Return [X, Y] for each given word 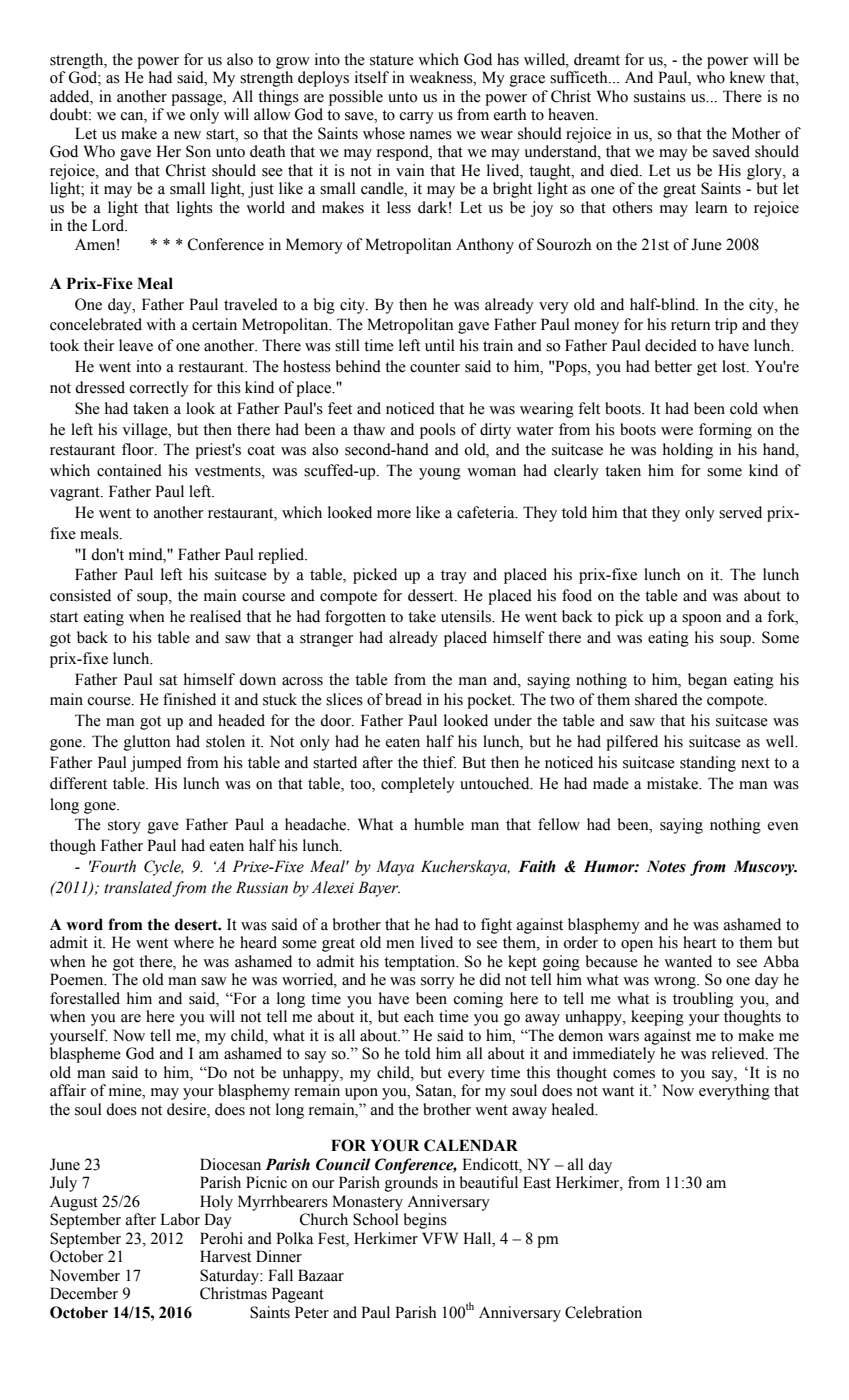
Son [198, 151]
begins [425, 1221]
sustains [660, 96]
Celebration [603, 1312]
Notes [666, 866]
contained [129, 470]
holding [688, 451]
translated [138, 888]
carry [416, 118]
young [440, 474]
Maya [395, 868]
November [85, 1275]
